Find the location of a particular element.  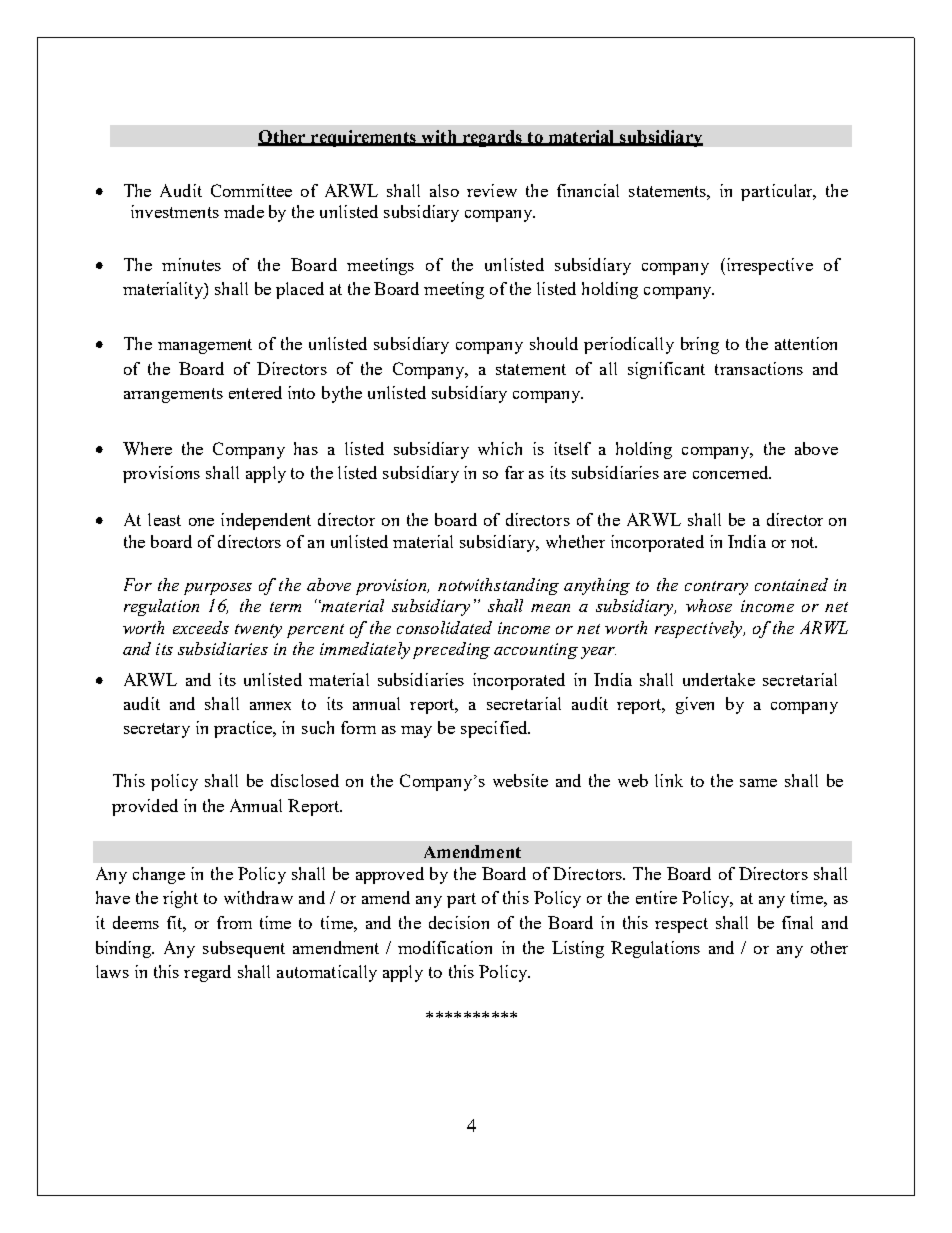

modification is located at coordinates (445, 947).
